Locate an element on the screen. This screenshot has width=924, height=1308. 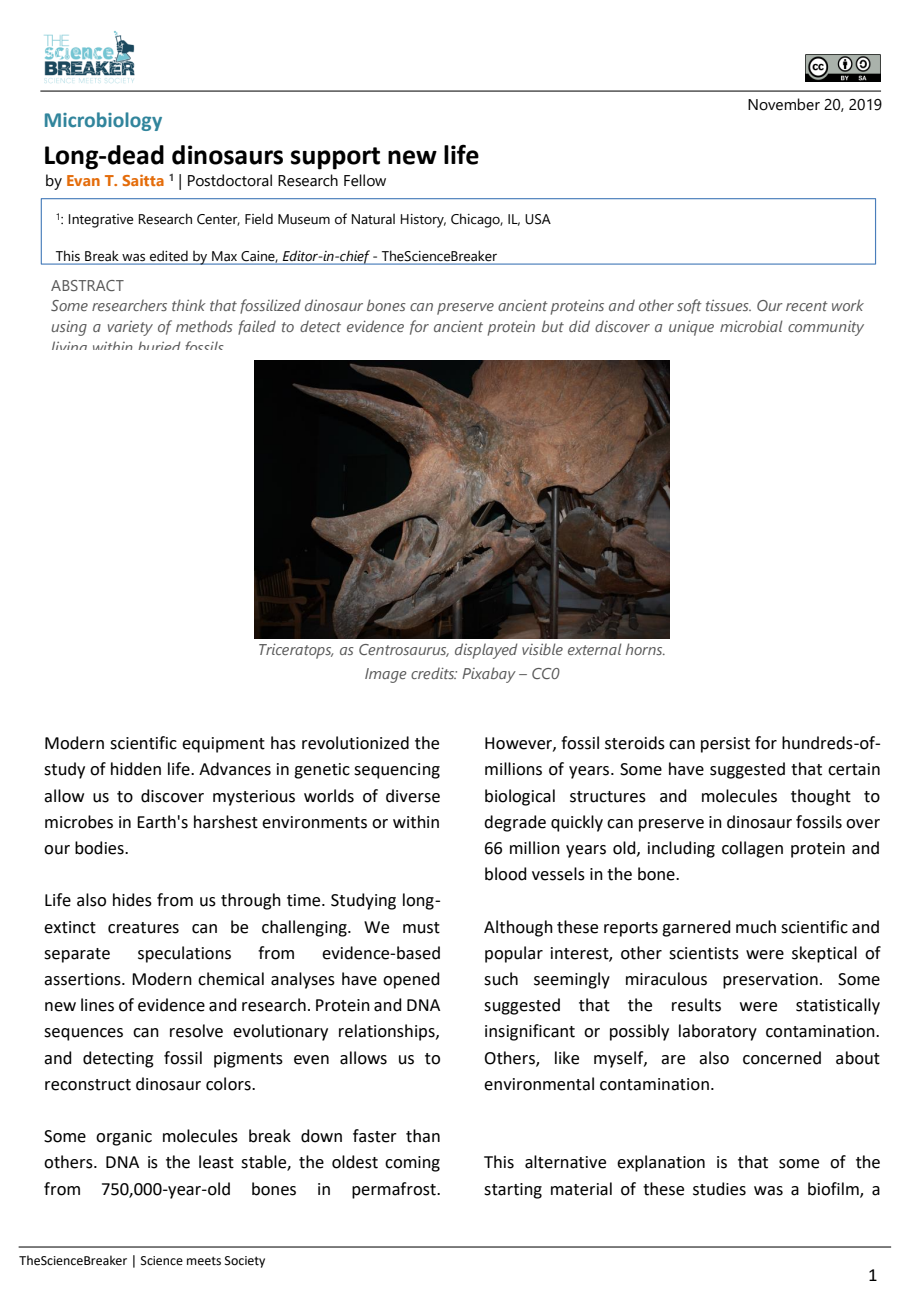
meets is located at coordinates (204, 1261).
